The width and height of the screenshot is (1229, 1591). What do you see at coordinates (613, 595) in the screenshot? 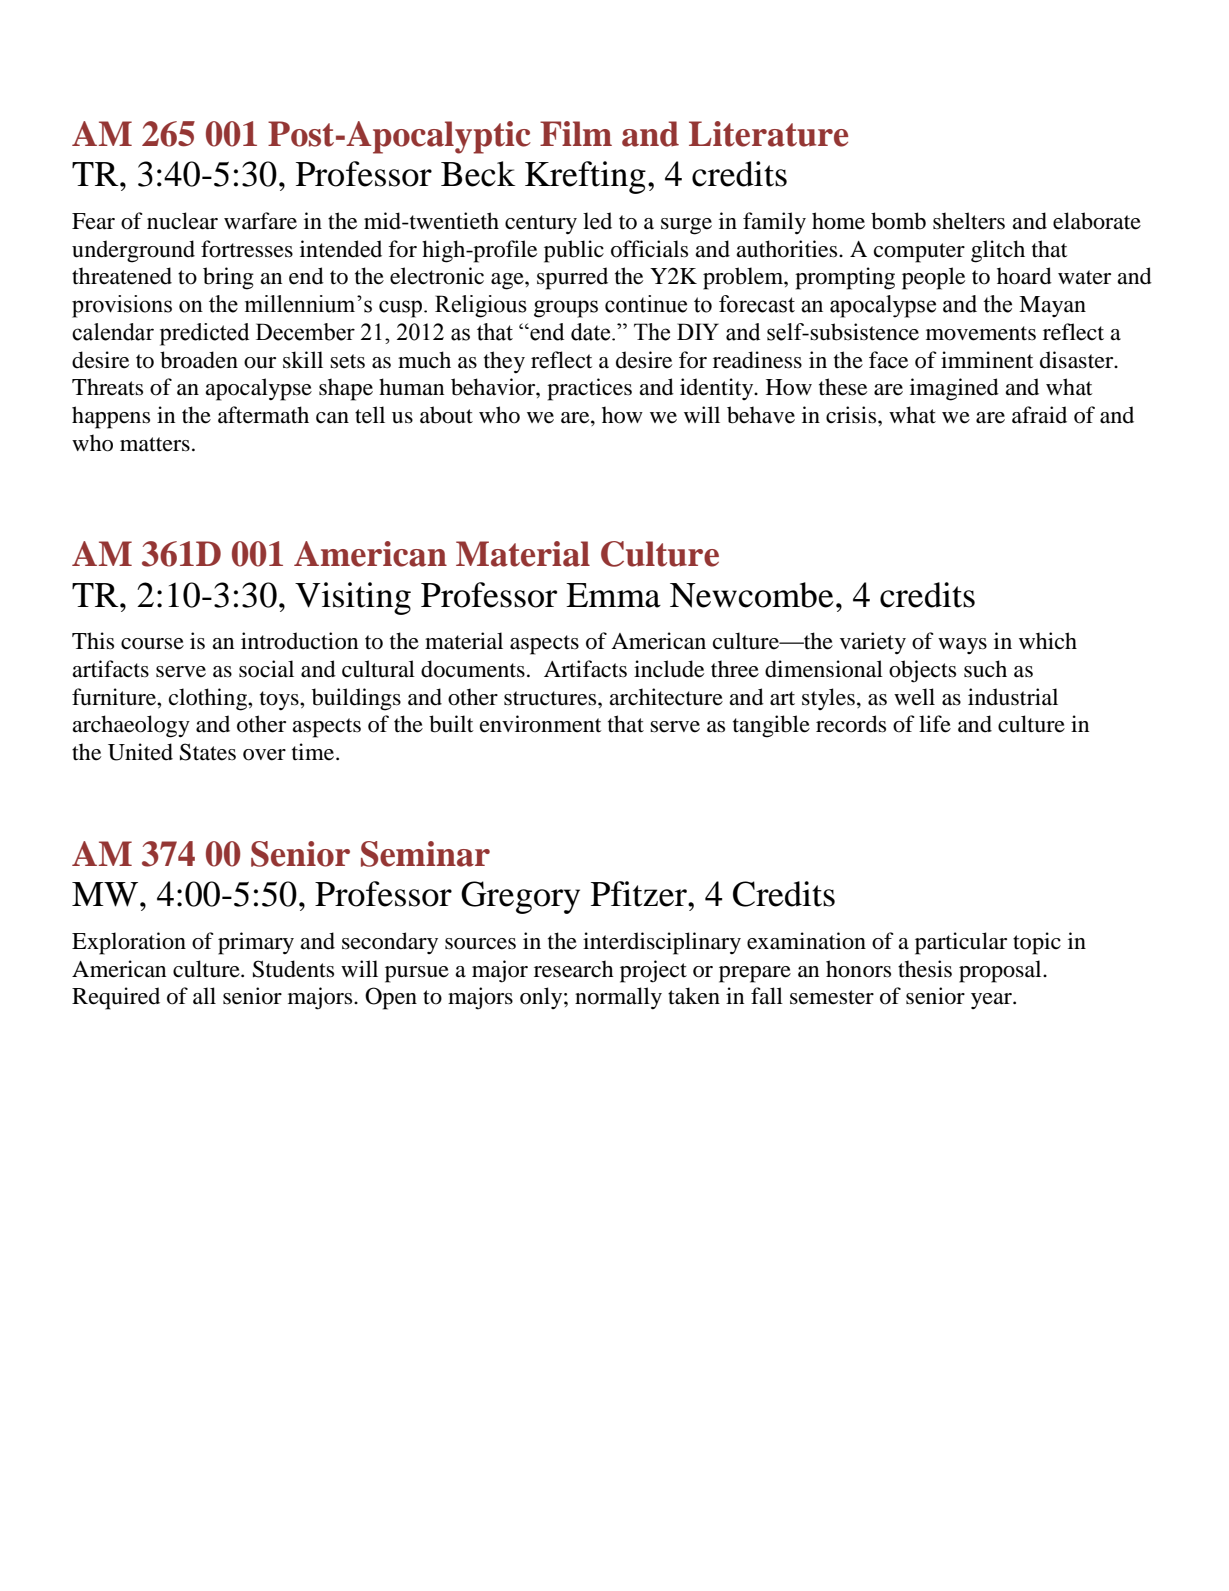
I see `Emma` at bounding box center [613, 595].
